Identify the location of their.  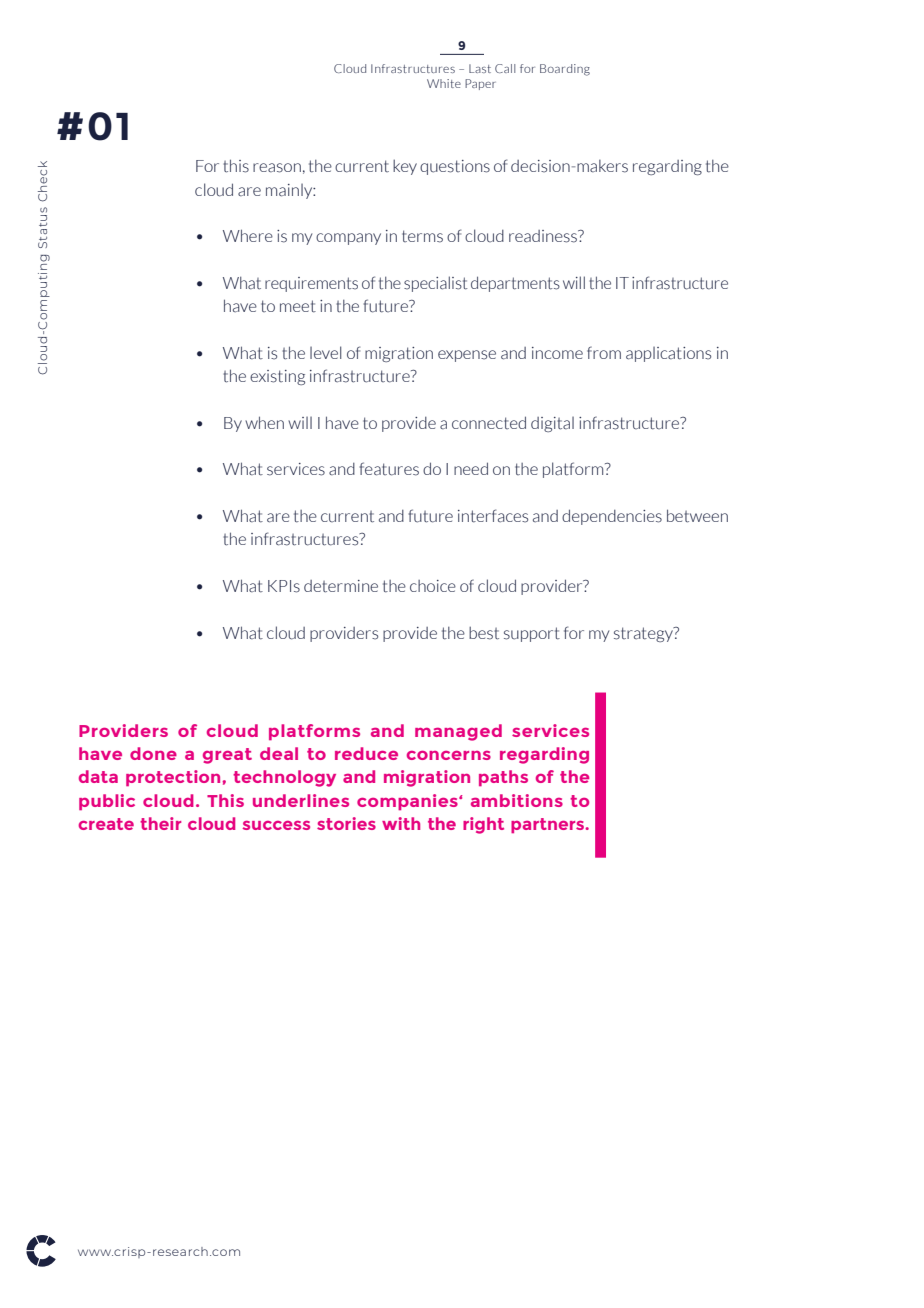
(160, 823).
